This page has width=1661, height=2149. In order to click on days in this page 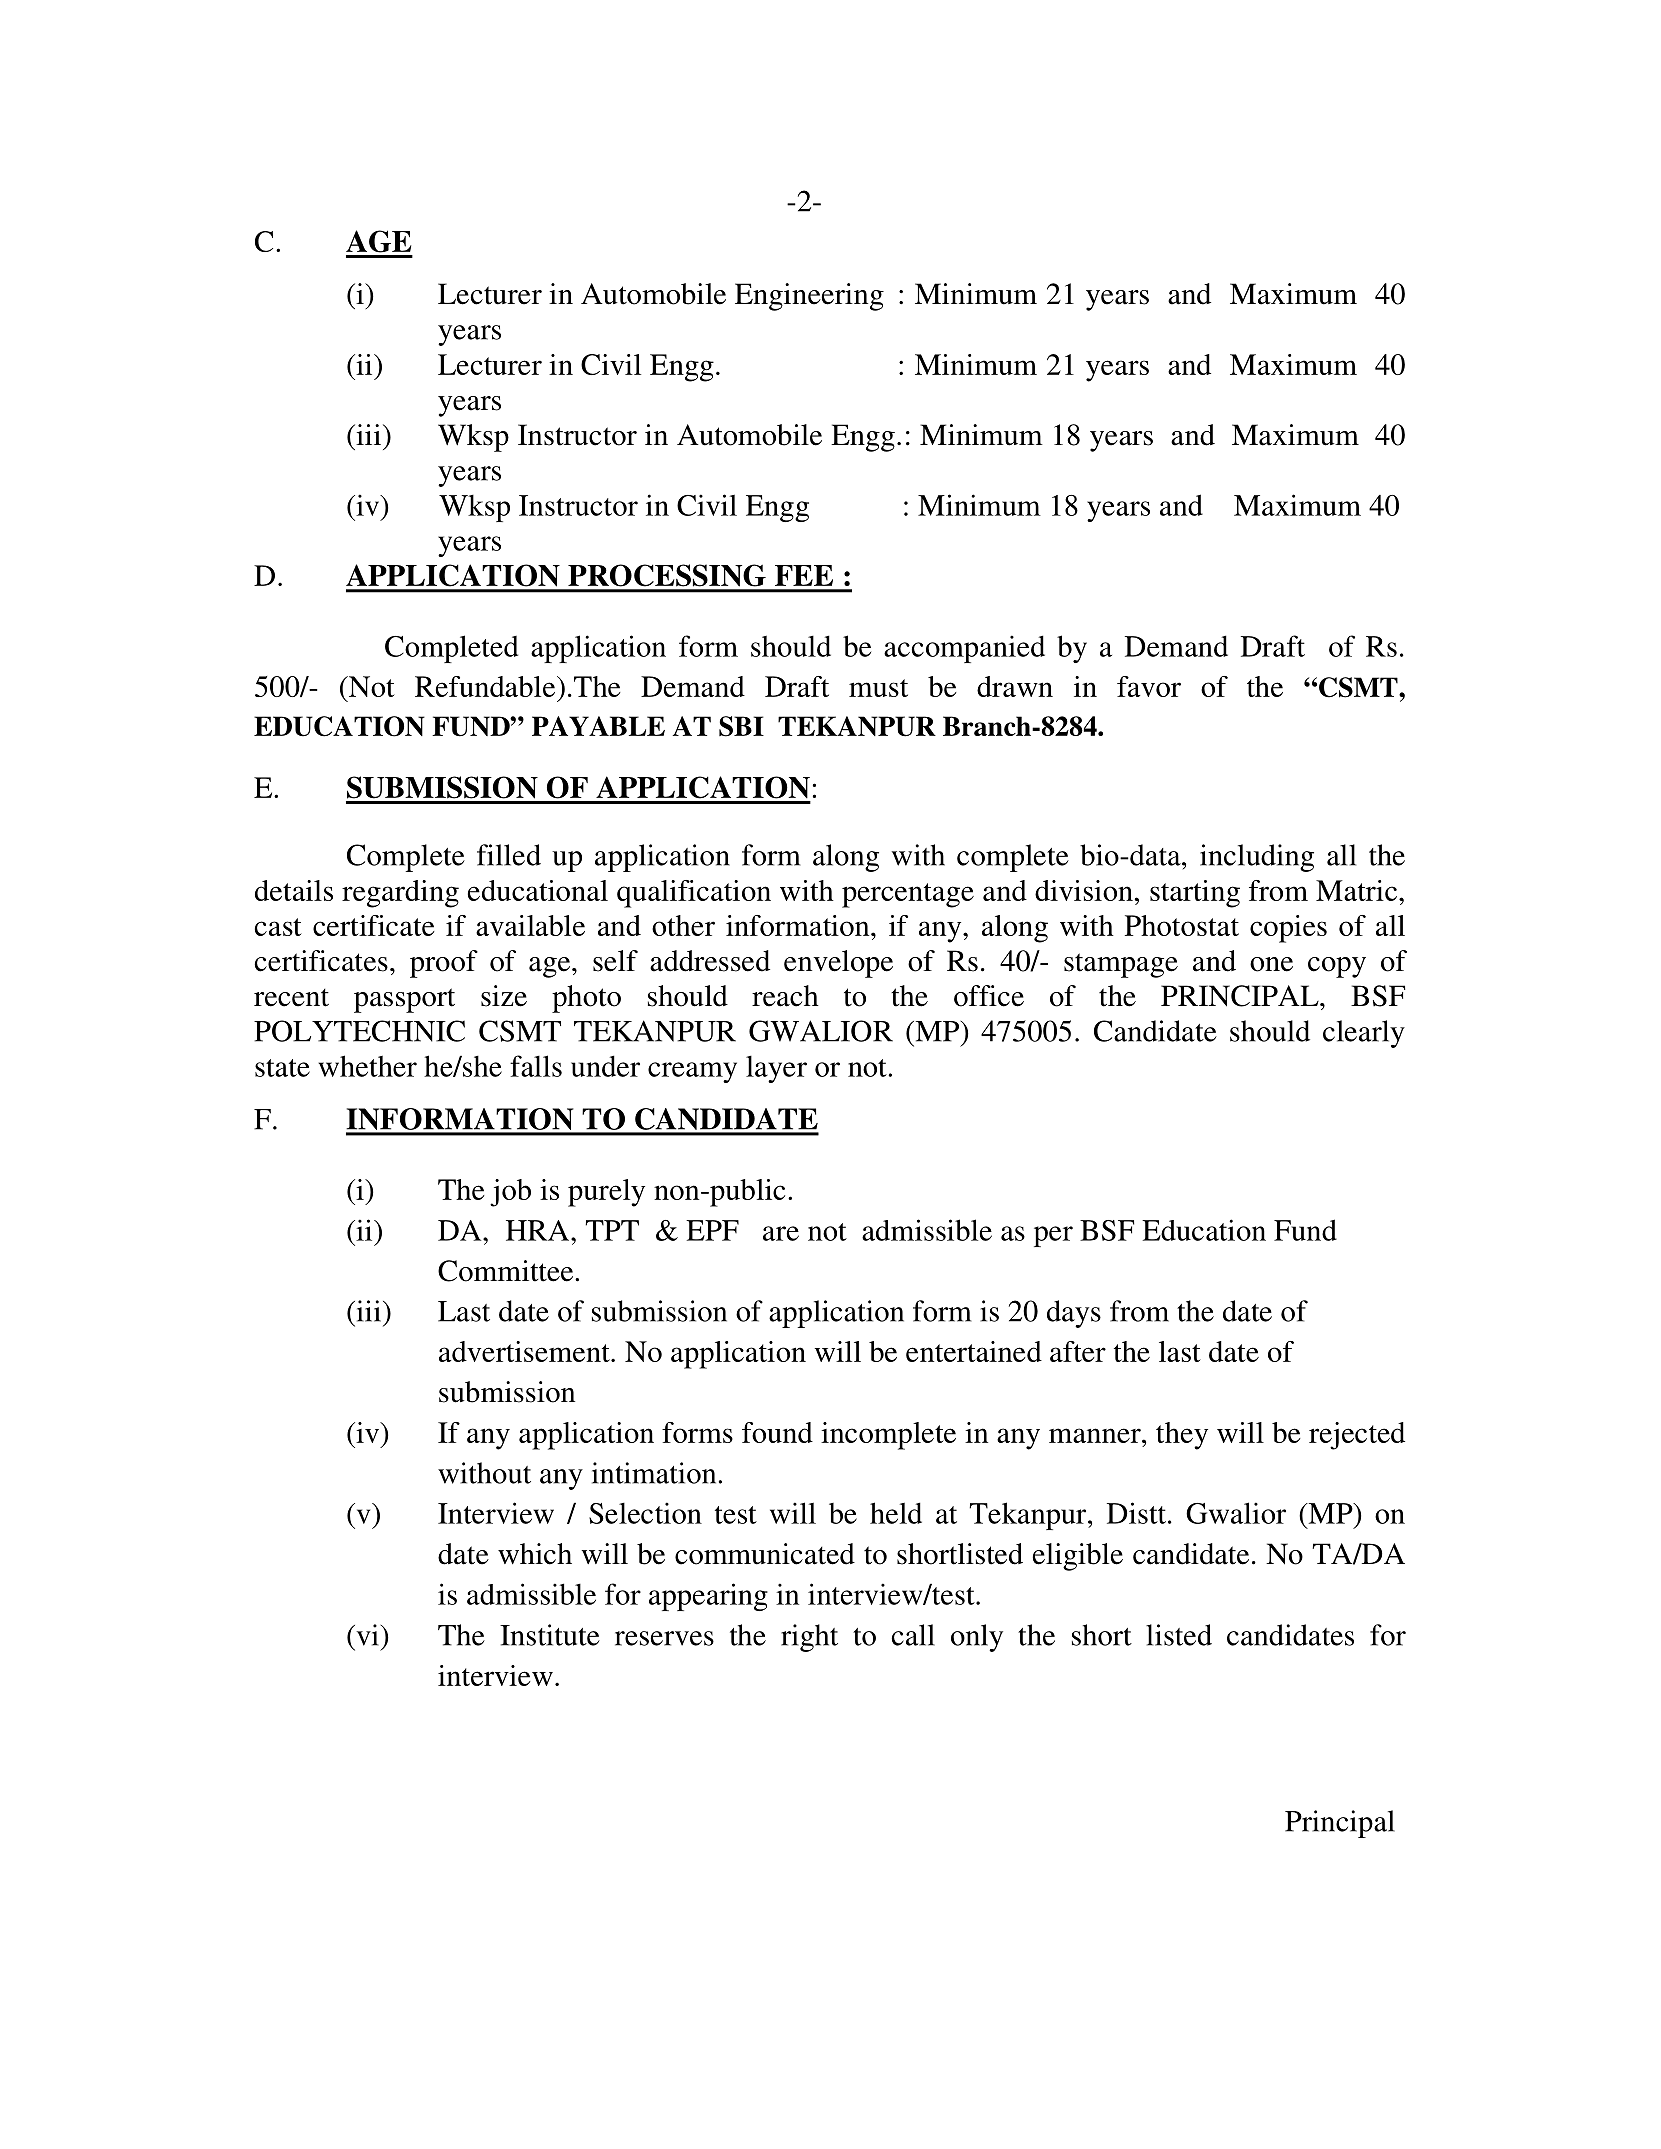, I will do `click(1074, 1314)`.
